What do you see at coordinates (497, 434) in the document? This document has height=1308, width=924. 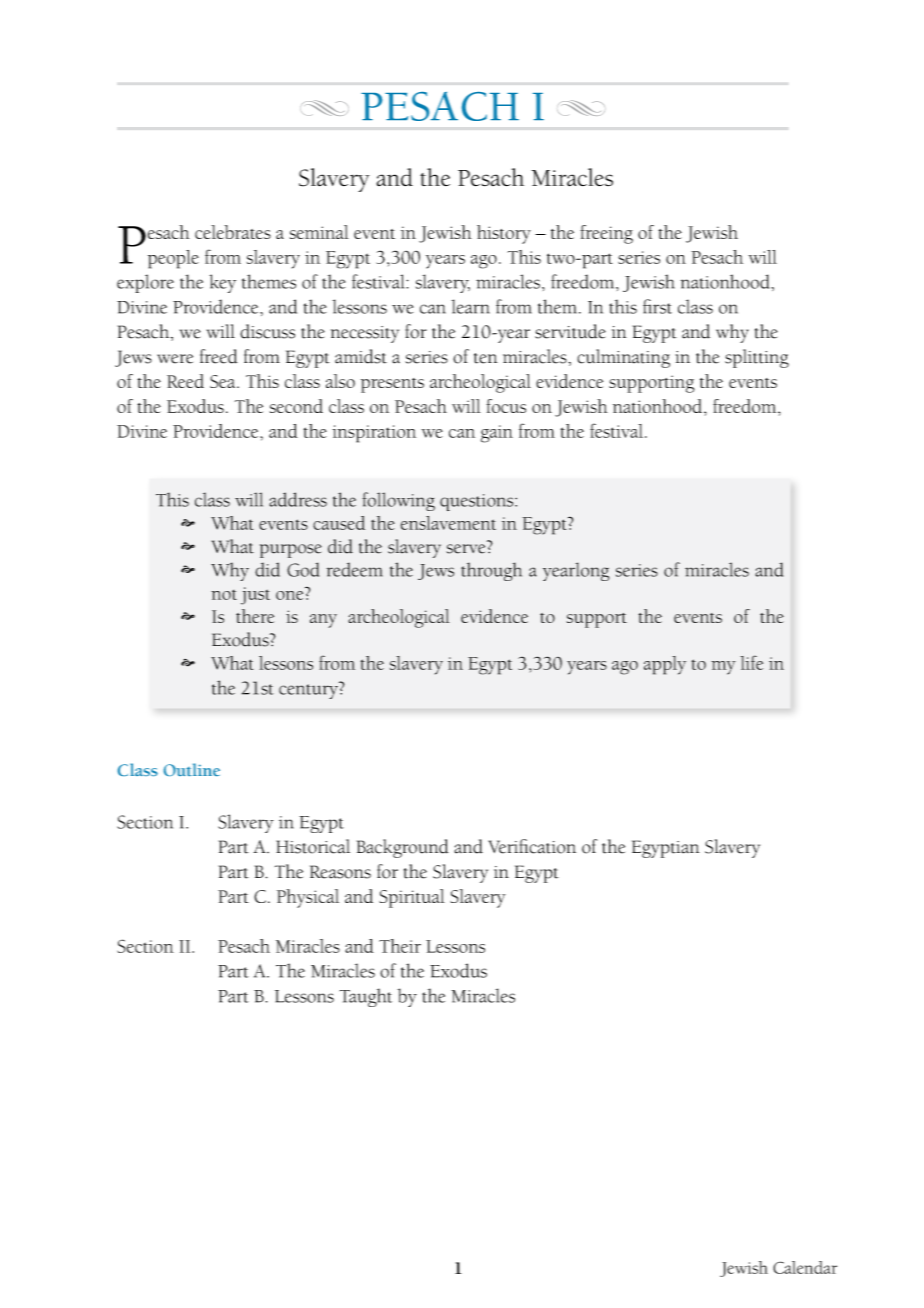 I see `gain` at bounding box center [497, 434].
